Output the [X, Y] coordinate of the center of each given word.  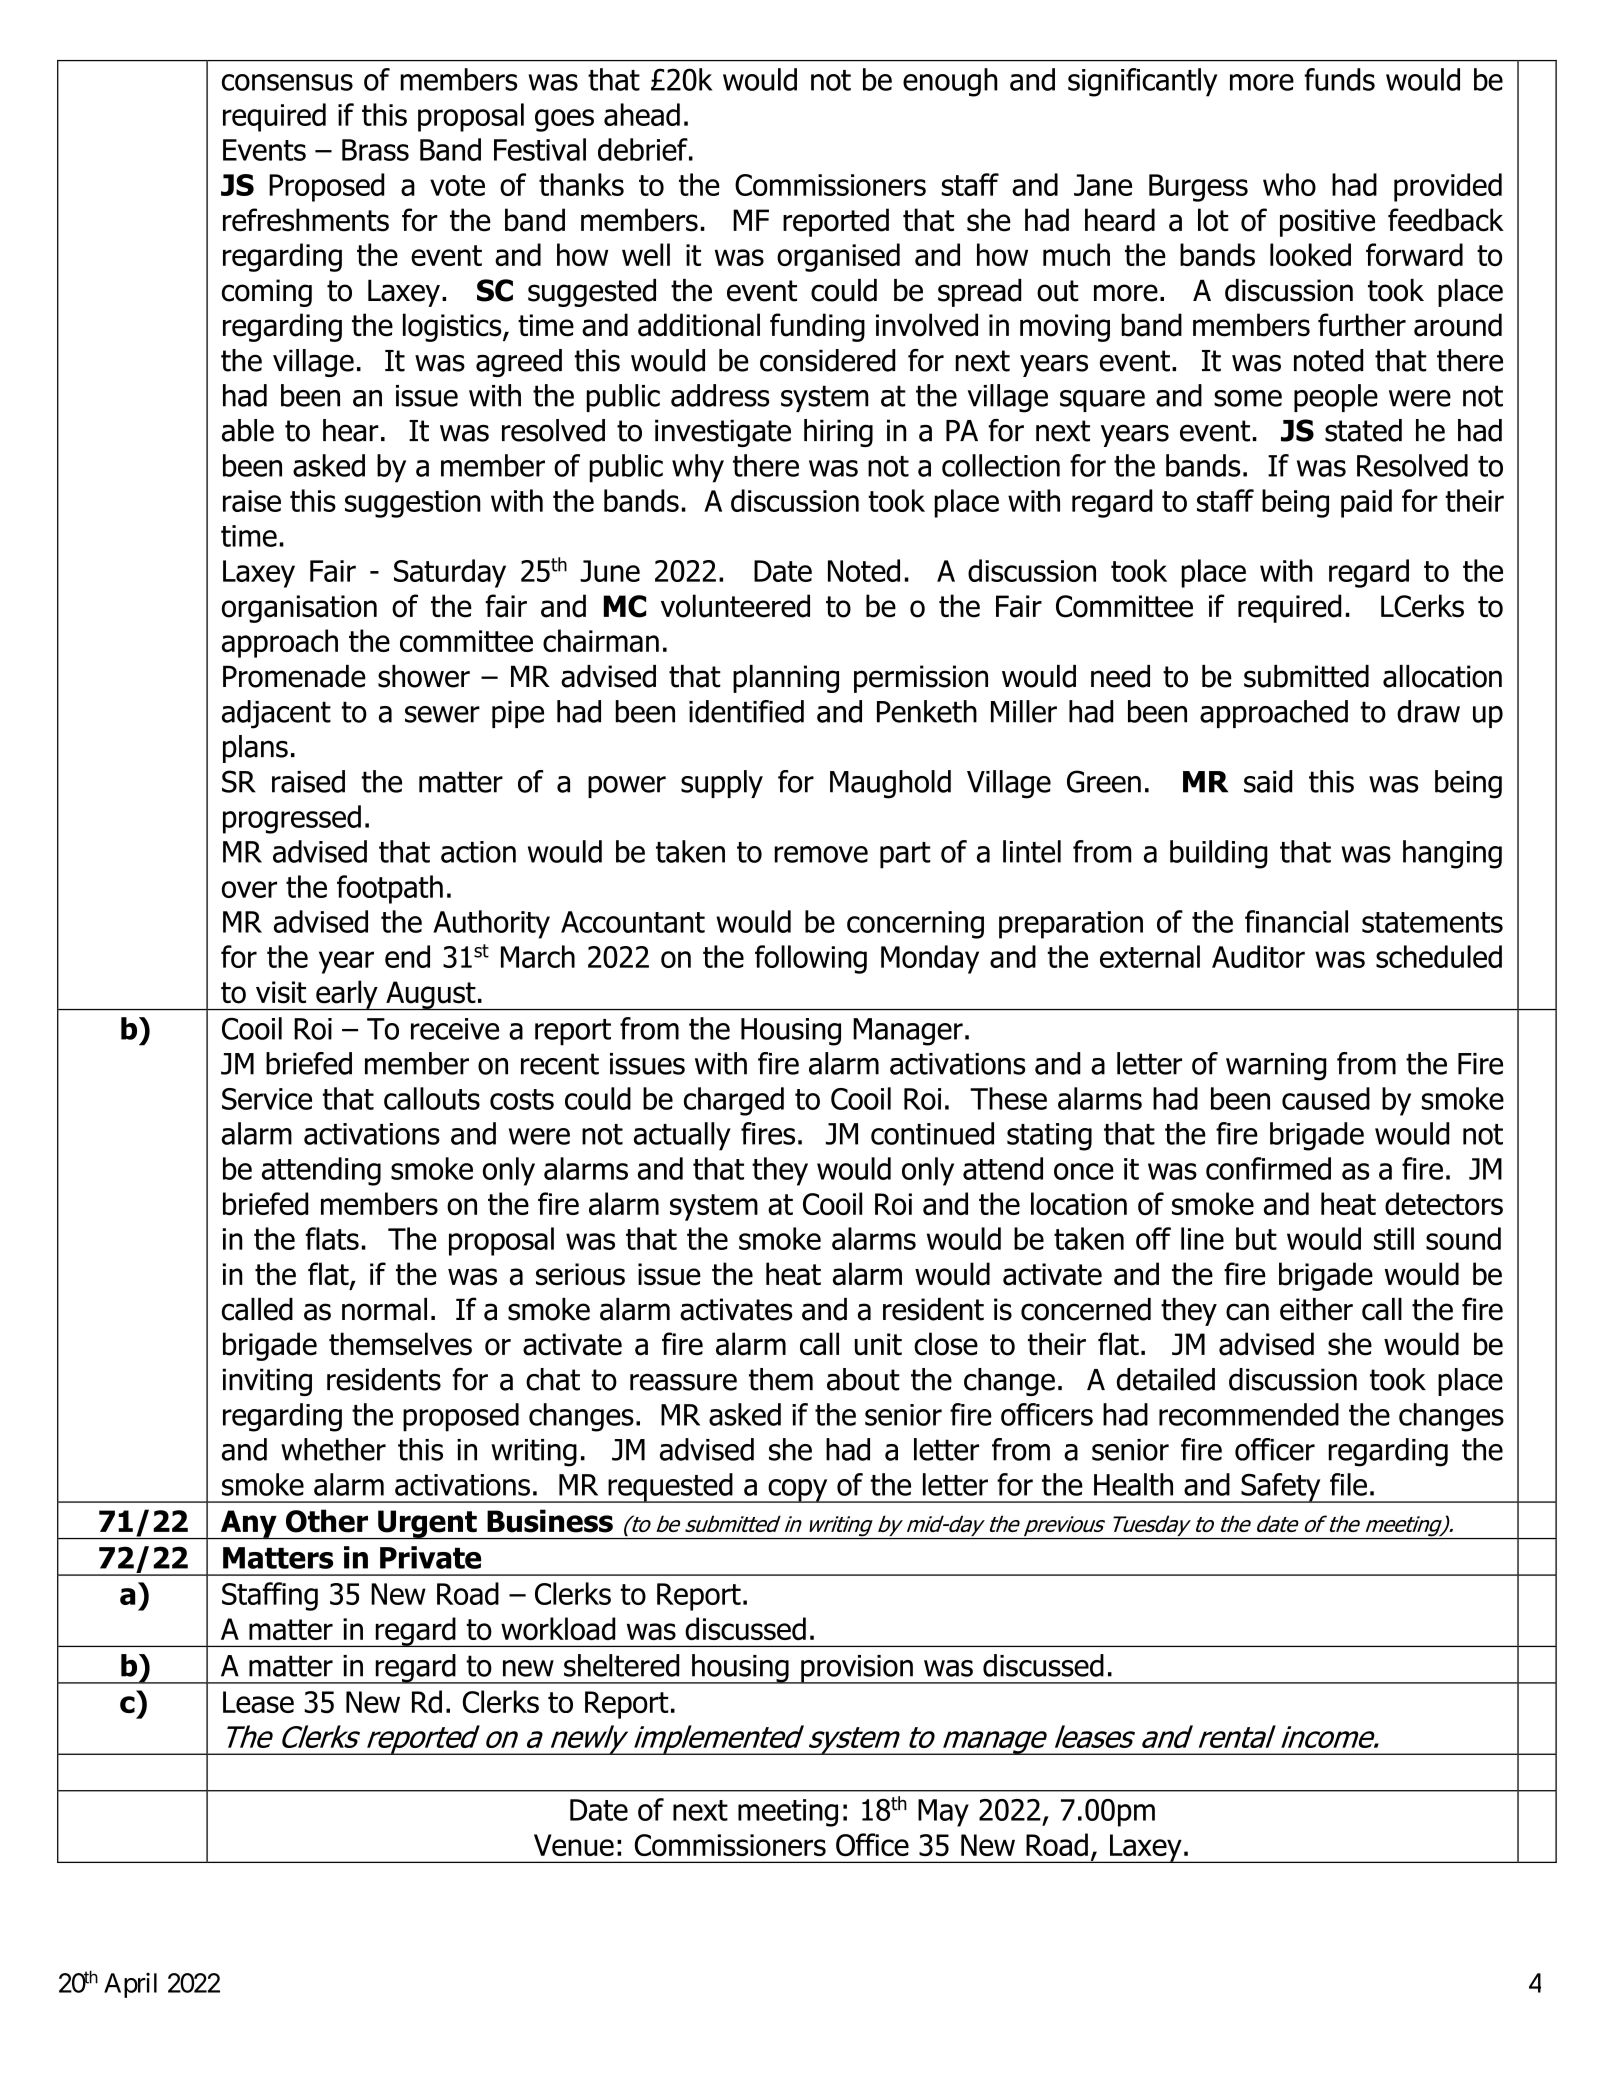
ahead [642, 114]
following [811, 959]
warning [1276, 1067]
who [1289, 184]
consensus [287, 82]
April [130, 1985]
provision [857, 1669]
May [943, 1813]
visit [281, 992]
